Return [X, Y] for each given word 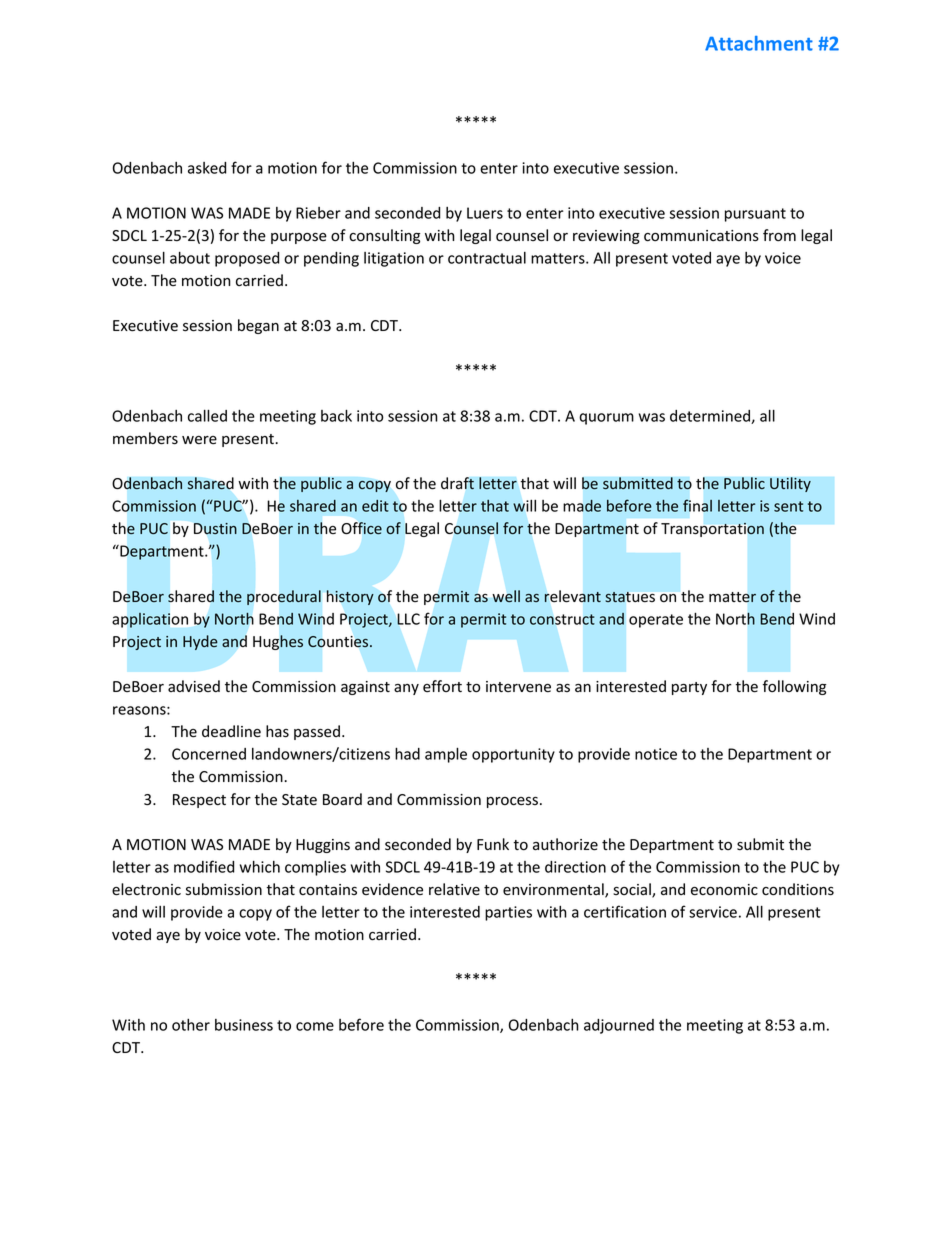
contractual [487, 258]
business [244, 1025]
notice [656, 754]
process [512, 802]
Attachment [759, 43]
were [199, 440]
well [506, 596]
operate [656, 621]
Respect [199, 801]
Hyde [200, 642]
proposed [247, 259]
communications [701, 236]
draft [457, 483]
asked [207, 168]
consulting [384, 236]
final [697, 505]
